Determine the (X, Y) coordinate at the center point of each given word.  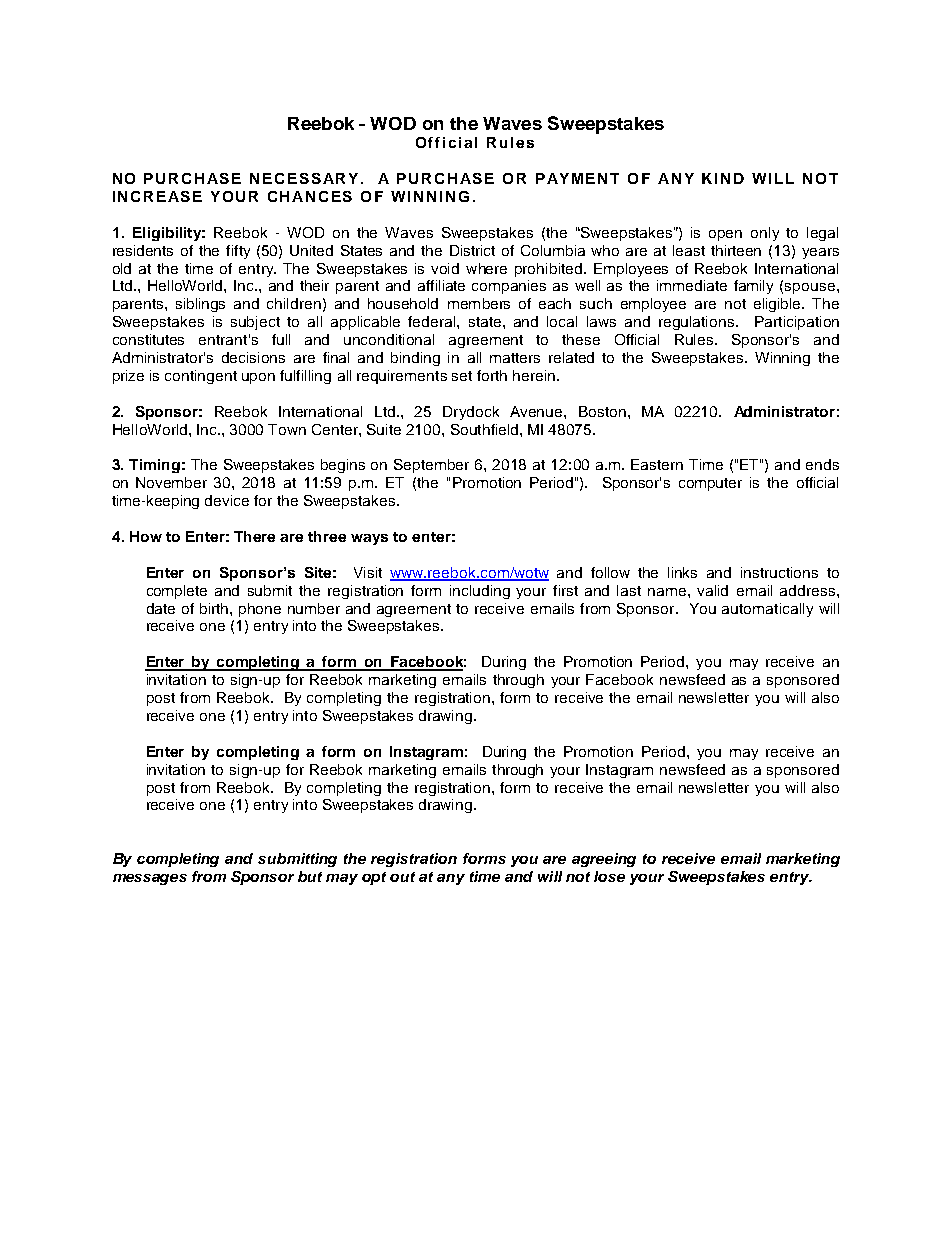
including (480, 592)
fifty (238, 252)
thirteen (736, 250)
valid (712, 590)
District (472, 250)
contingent (201, 377)
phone (260, 610)
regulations (698, 323)
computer (710, 484)
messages (150, 879)
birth (215, 608)
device (227, 500)
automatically (767, 610)
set (462, 376)
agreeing (604, 860)
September (431, 466)
